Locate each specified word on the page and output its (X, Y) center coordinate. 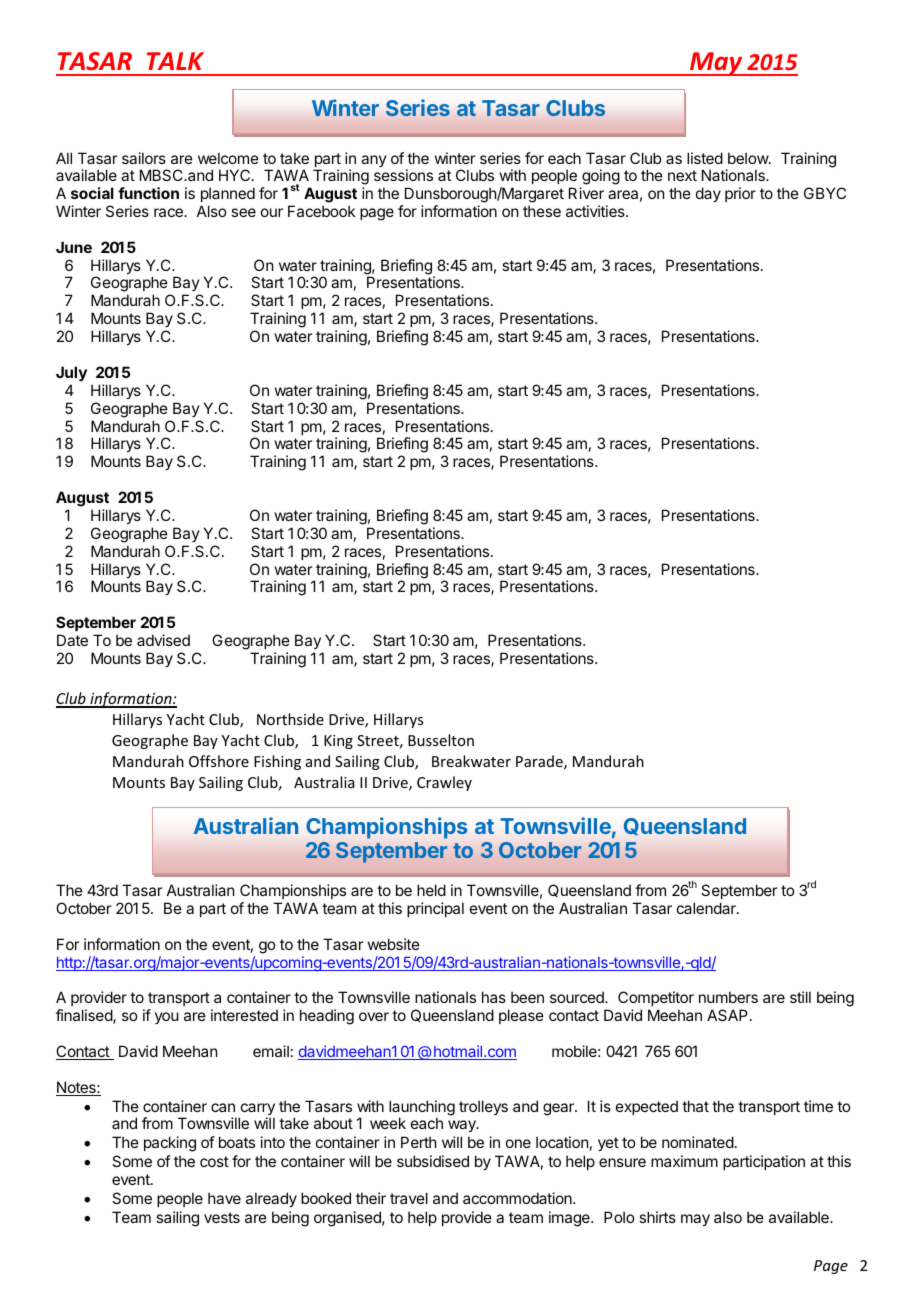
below (749, 158)
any (374, 161)
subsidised (433, 1161)
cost (214, 1161)
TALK (175, 61)
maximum (684, 1161)
